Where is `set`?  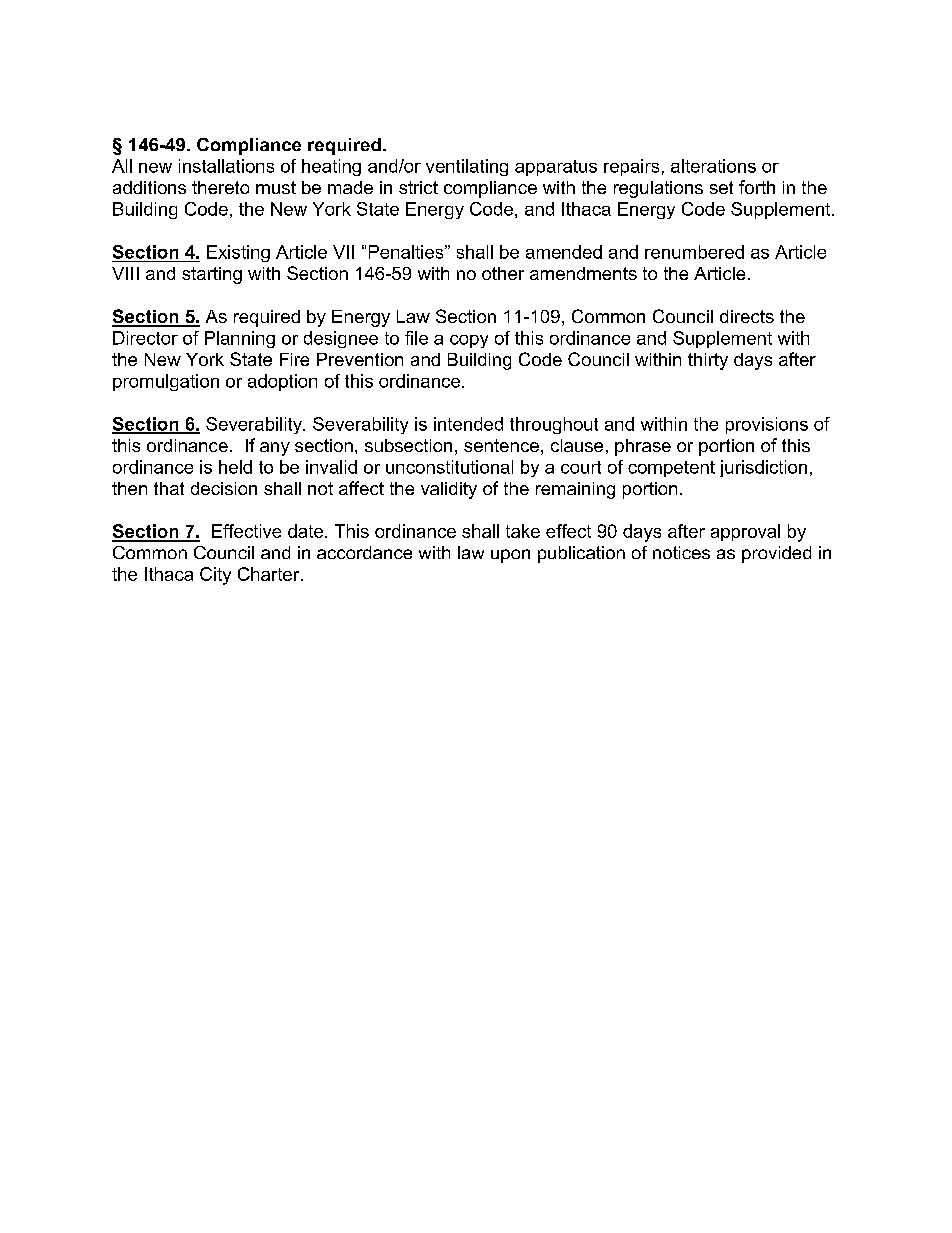
set is located at coordinates (721, 187).
